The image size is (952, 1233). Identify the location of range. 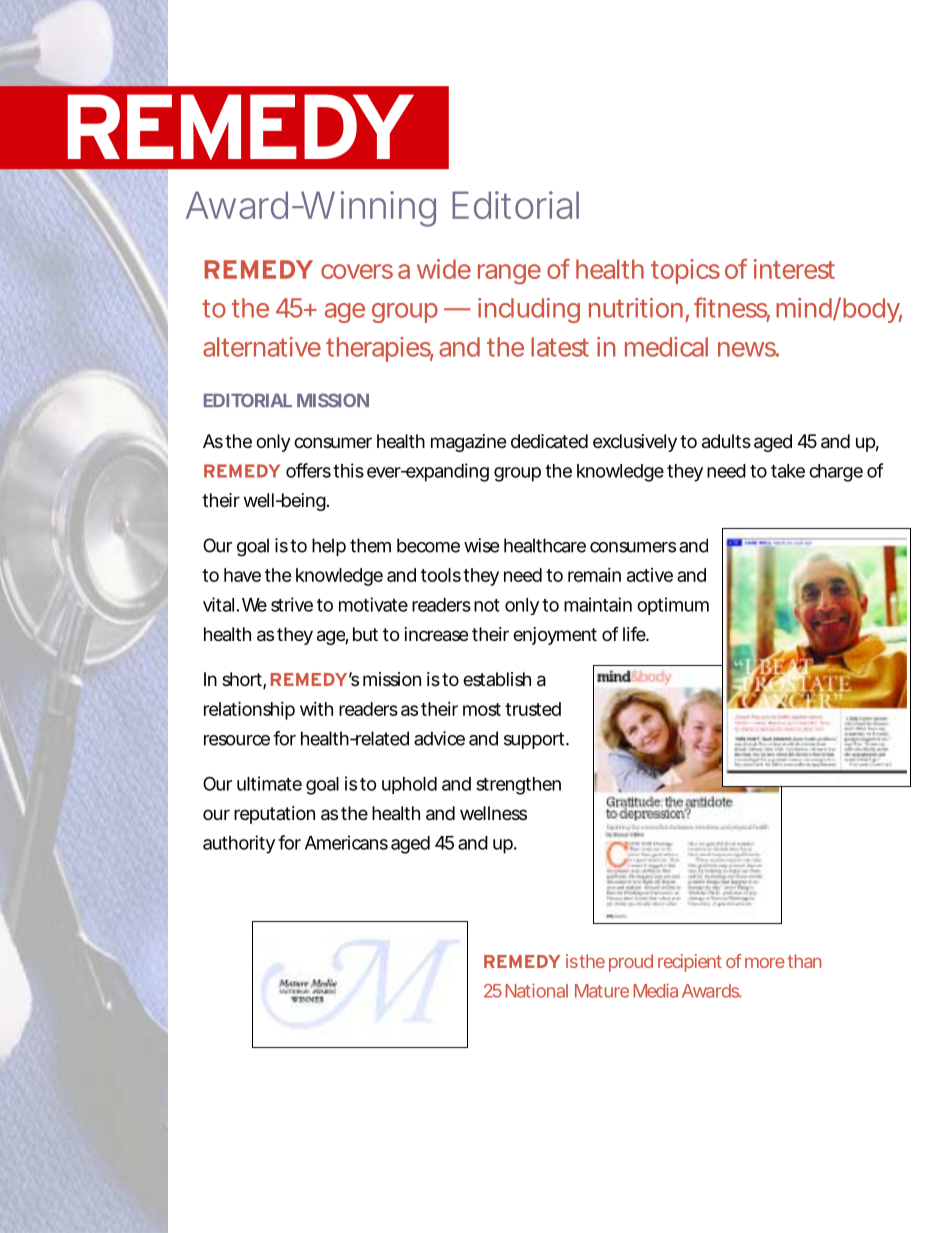
(509, 274).
